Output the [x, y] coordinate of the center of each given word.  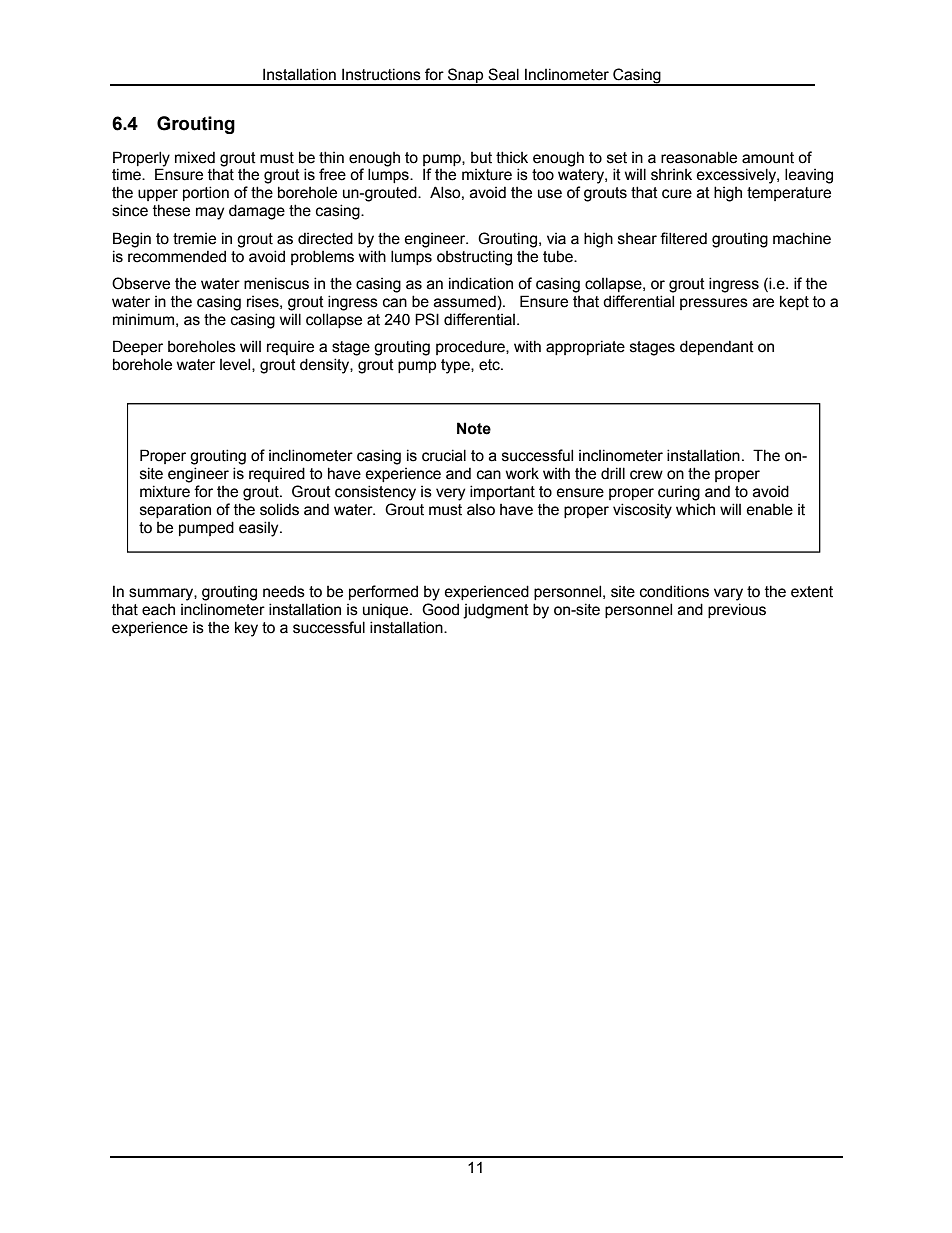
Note [474, 428]
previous [737, 610]
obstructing [474, 258]
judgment [496, 611]
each [158, 610]
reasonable [699, 157]
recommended [177, 256]
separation [175, 511]
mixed [195, 157]
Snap [466, 76]
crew [646, 475]
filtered [683, 238]
